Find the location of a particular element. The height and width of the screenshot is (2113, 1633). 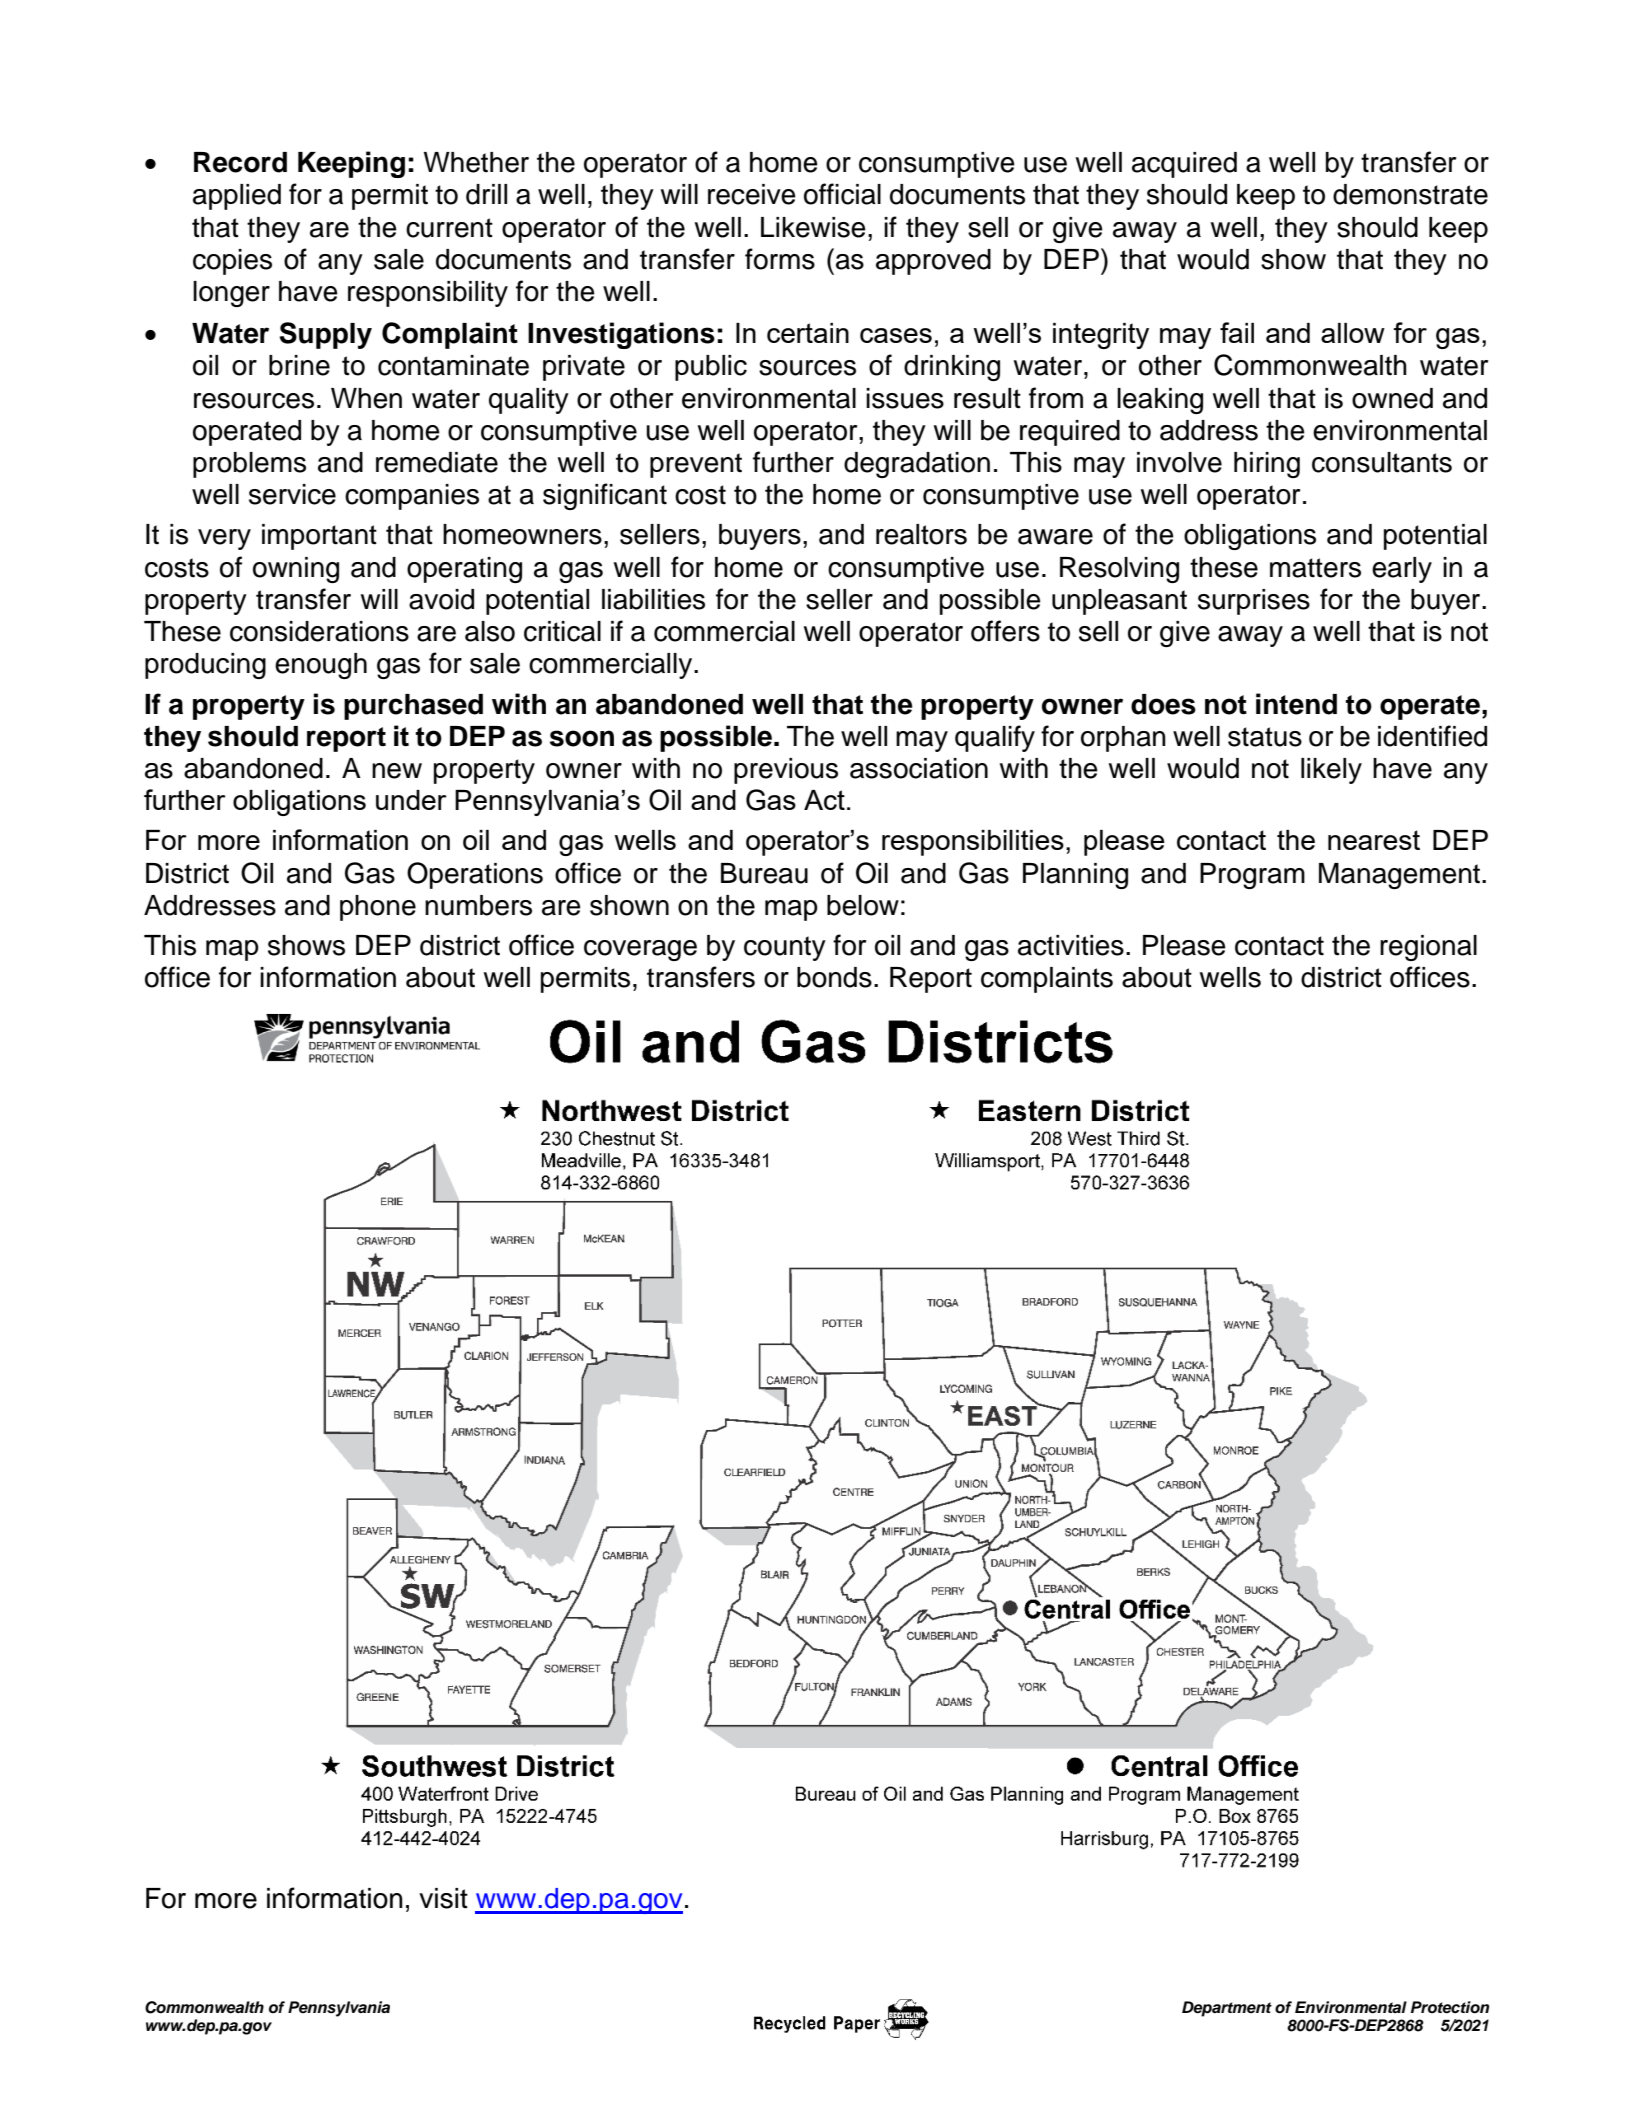

Department is located at coordinates (1227, 2009).
